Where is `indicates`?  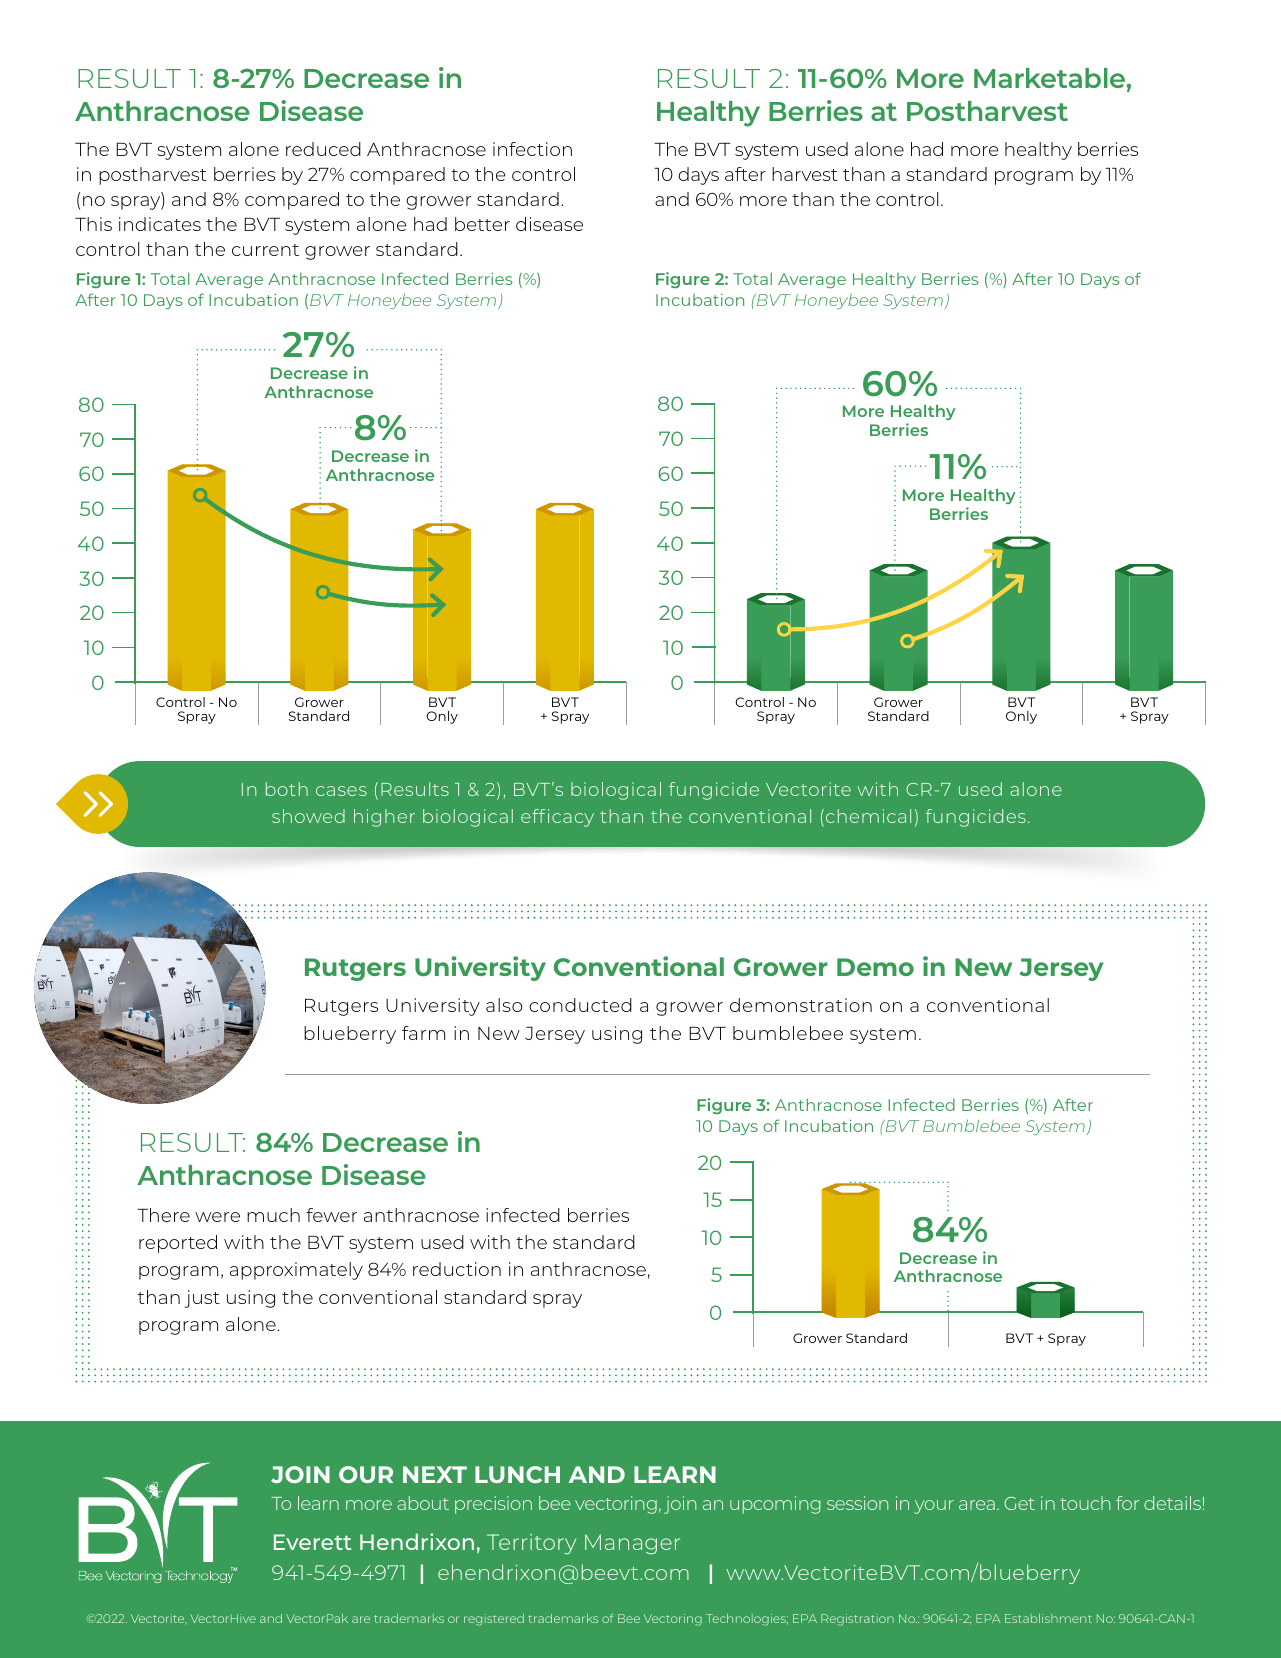
indicates is located at coordinates (160, 224).
